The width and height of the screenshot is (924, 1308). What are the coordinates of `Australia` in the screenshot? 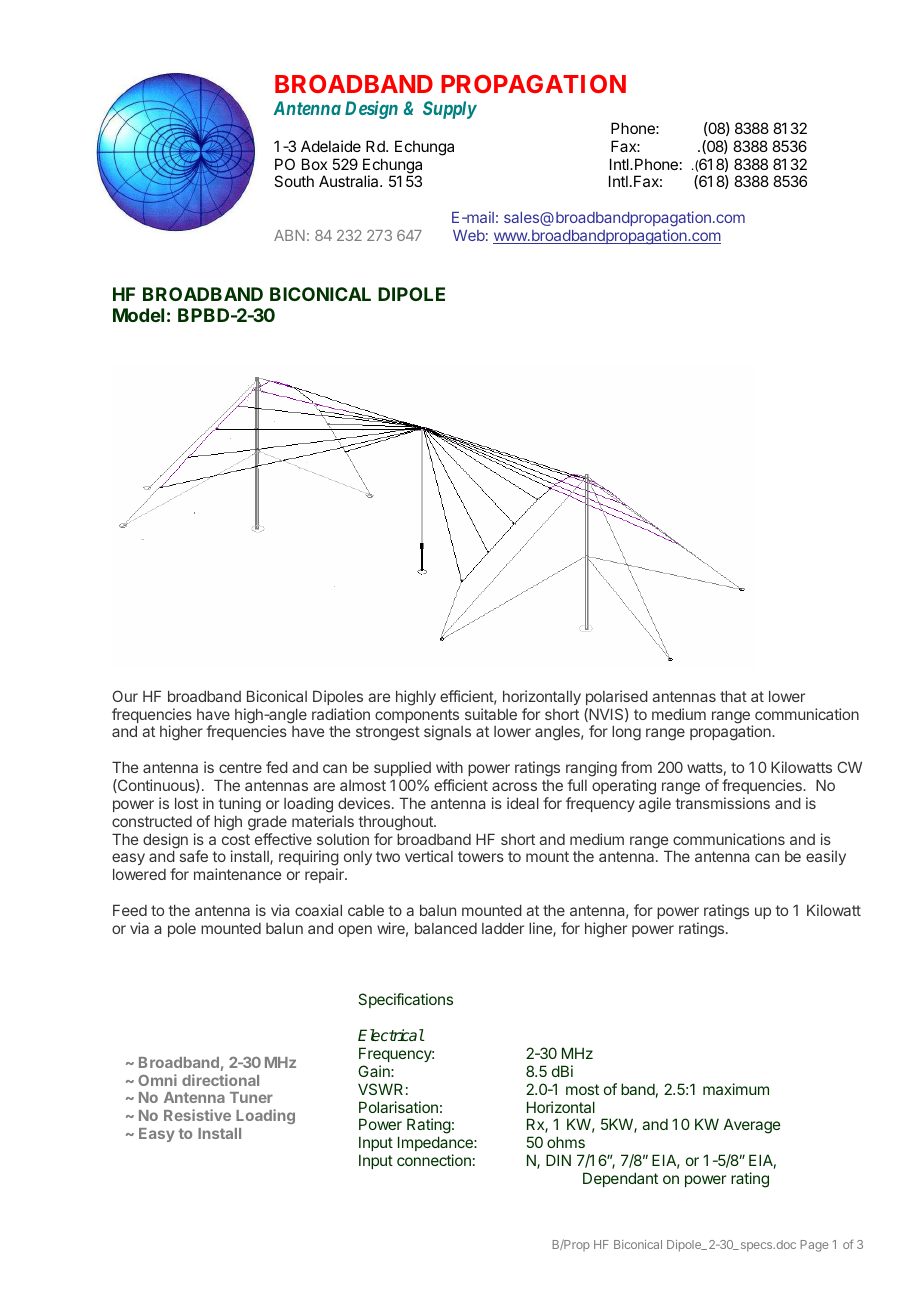 It's located at (350, 181).
